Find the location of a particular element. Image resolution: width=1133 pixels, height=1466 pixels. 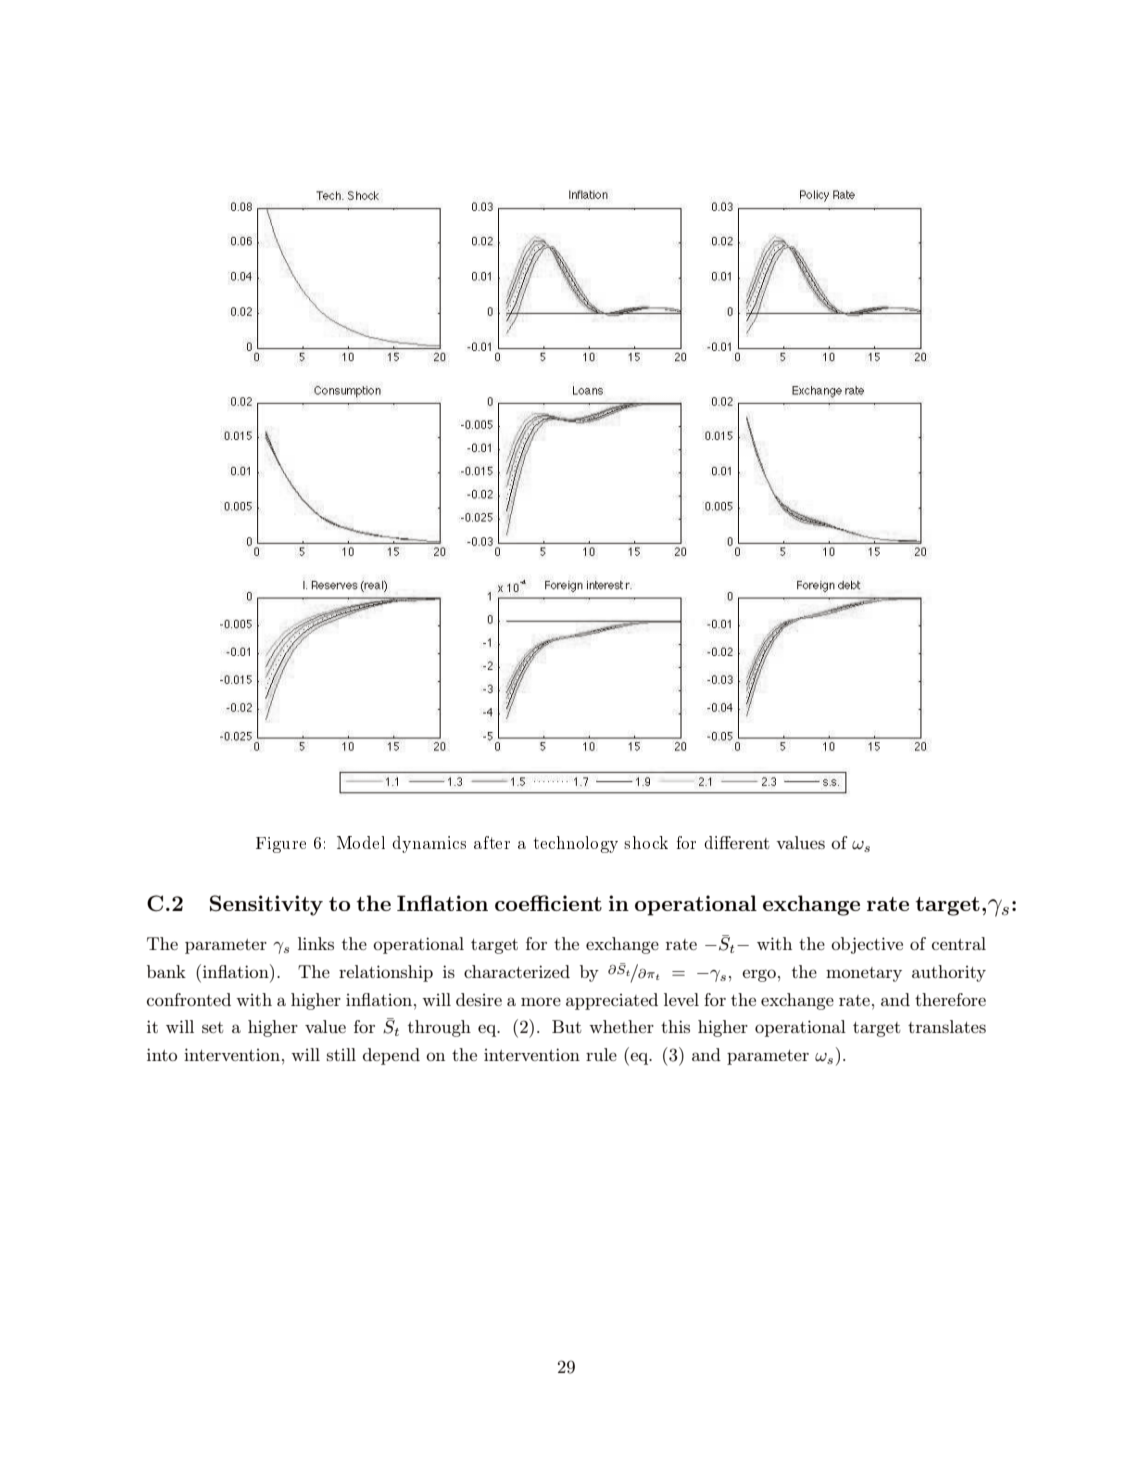

still is located at coordinates (341, 1054).
